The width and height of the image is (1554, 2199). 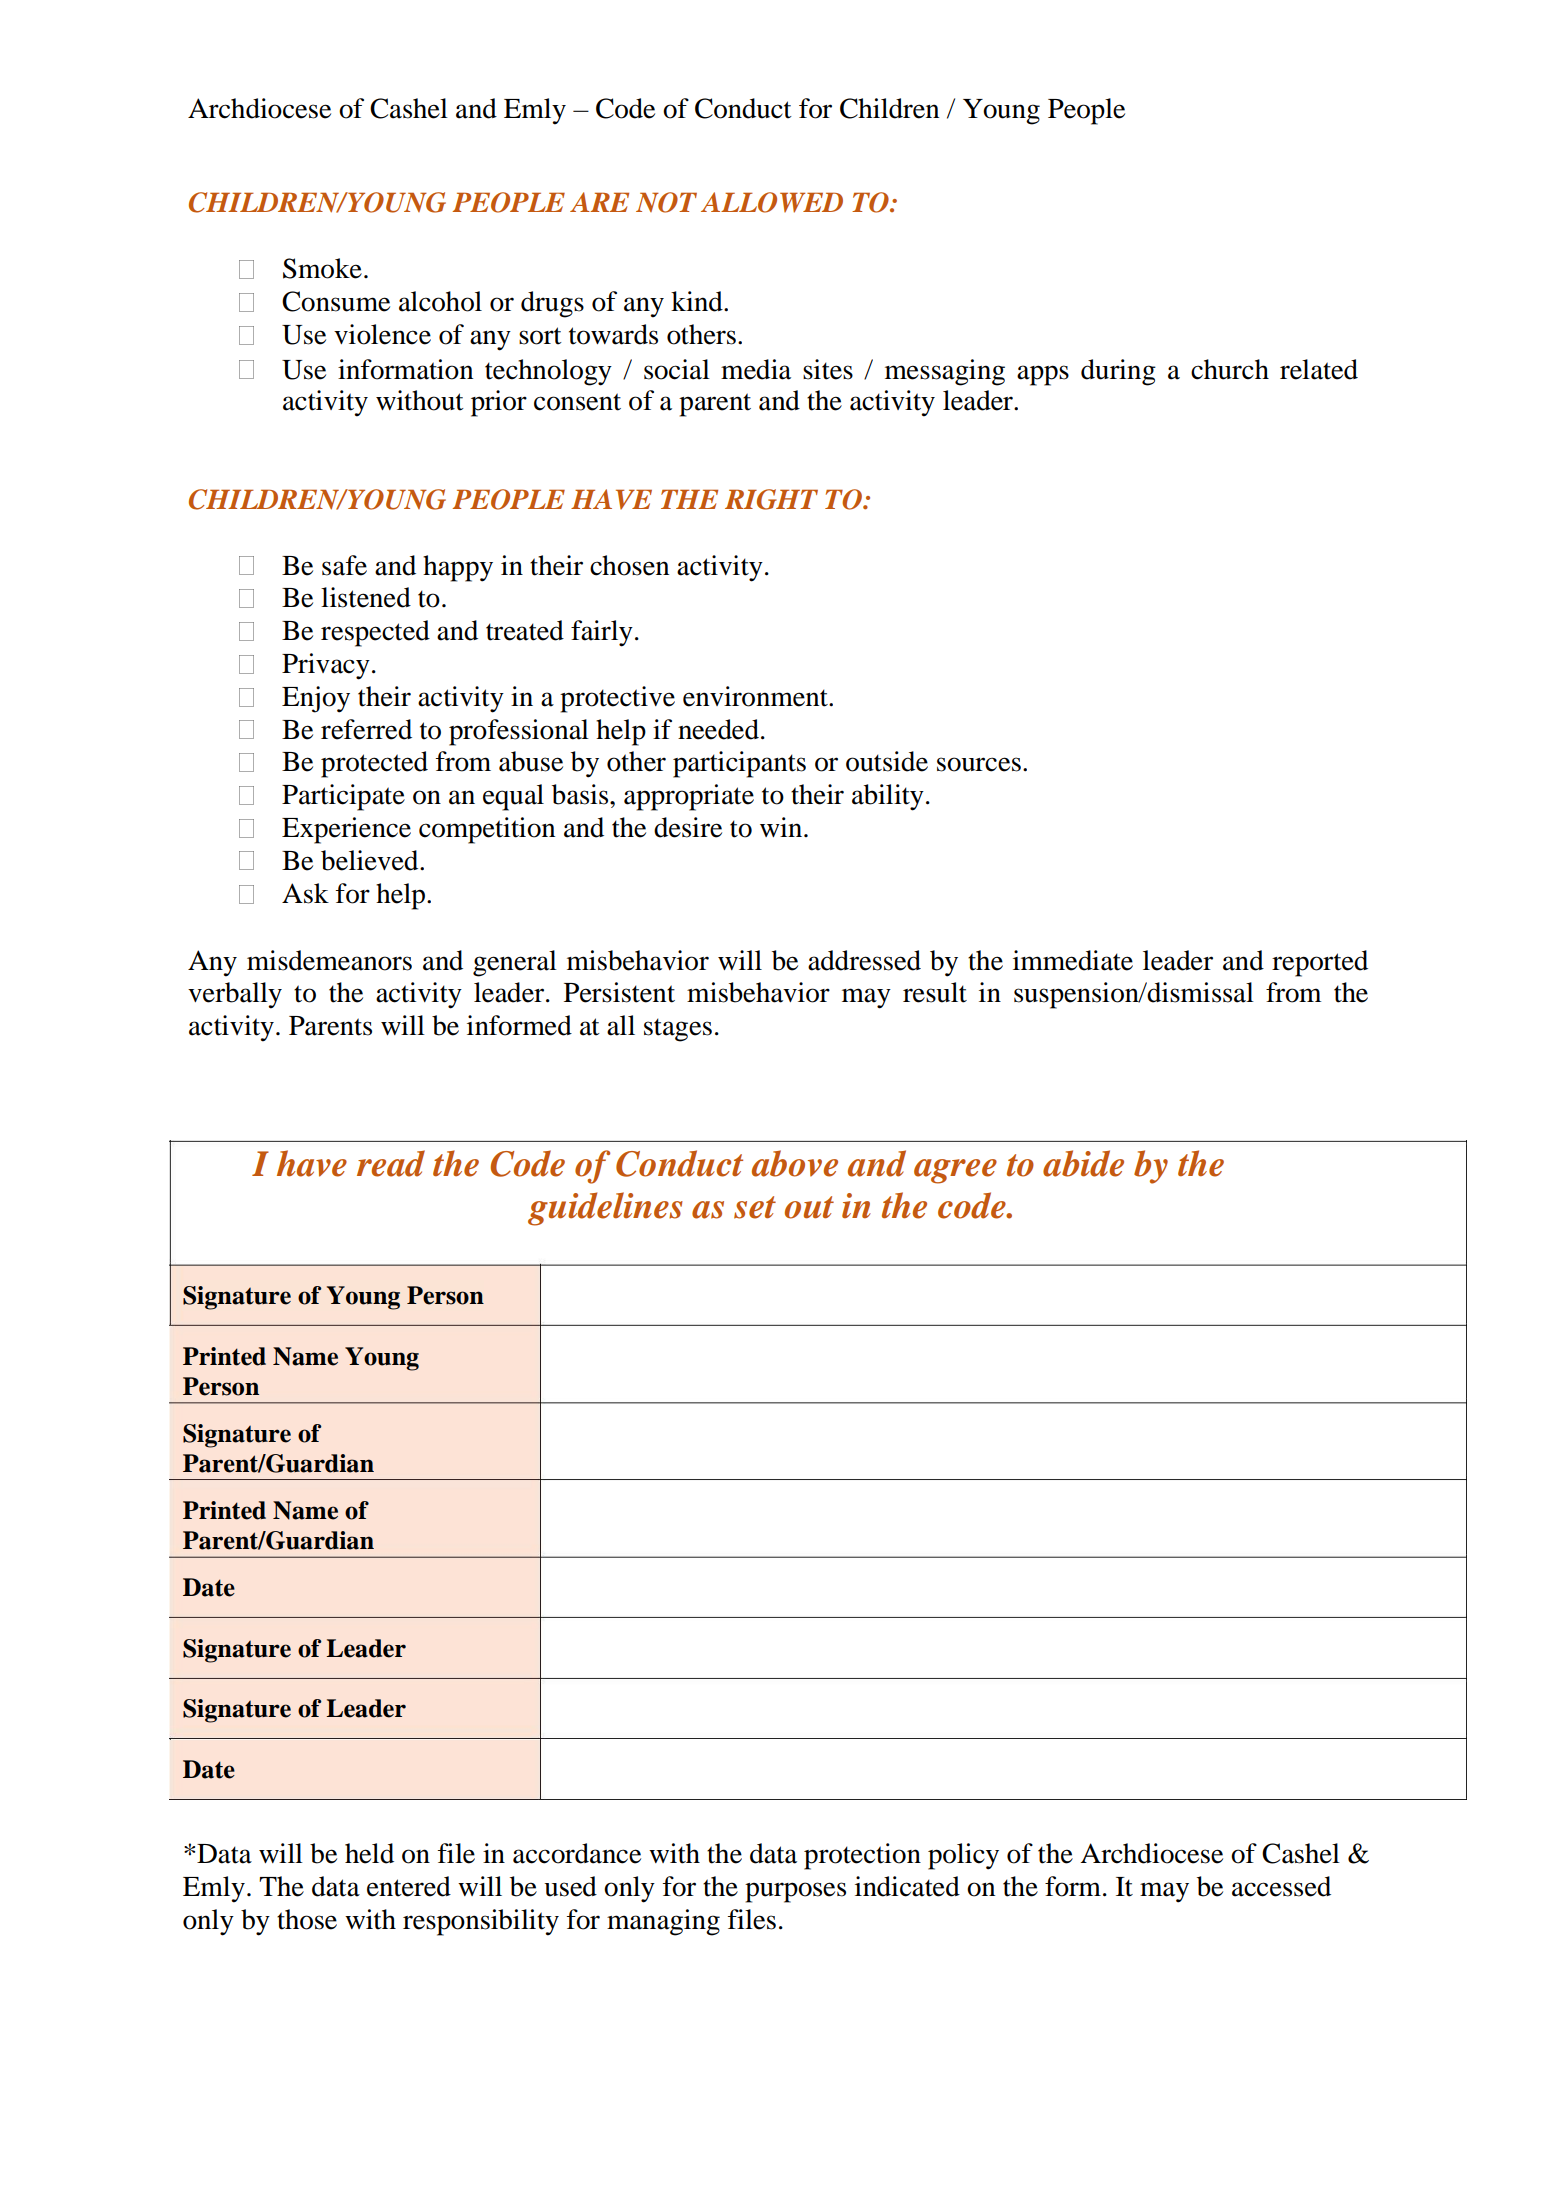 What do you see at coordinates (1083, 1163) in the image?
I see `abide` at bounding box center [1083, 1163].
